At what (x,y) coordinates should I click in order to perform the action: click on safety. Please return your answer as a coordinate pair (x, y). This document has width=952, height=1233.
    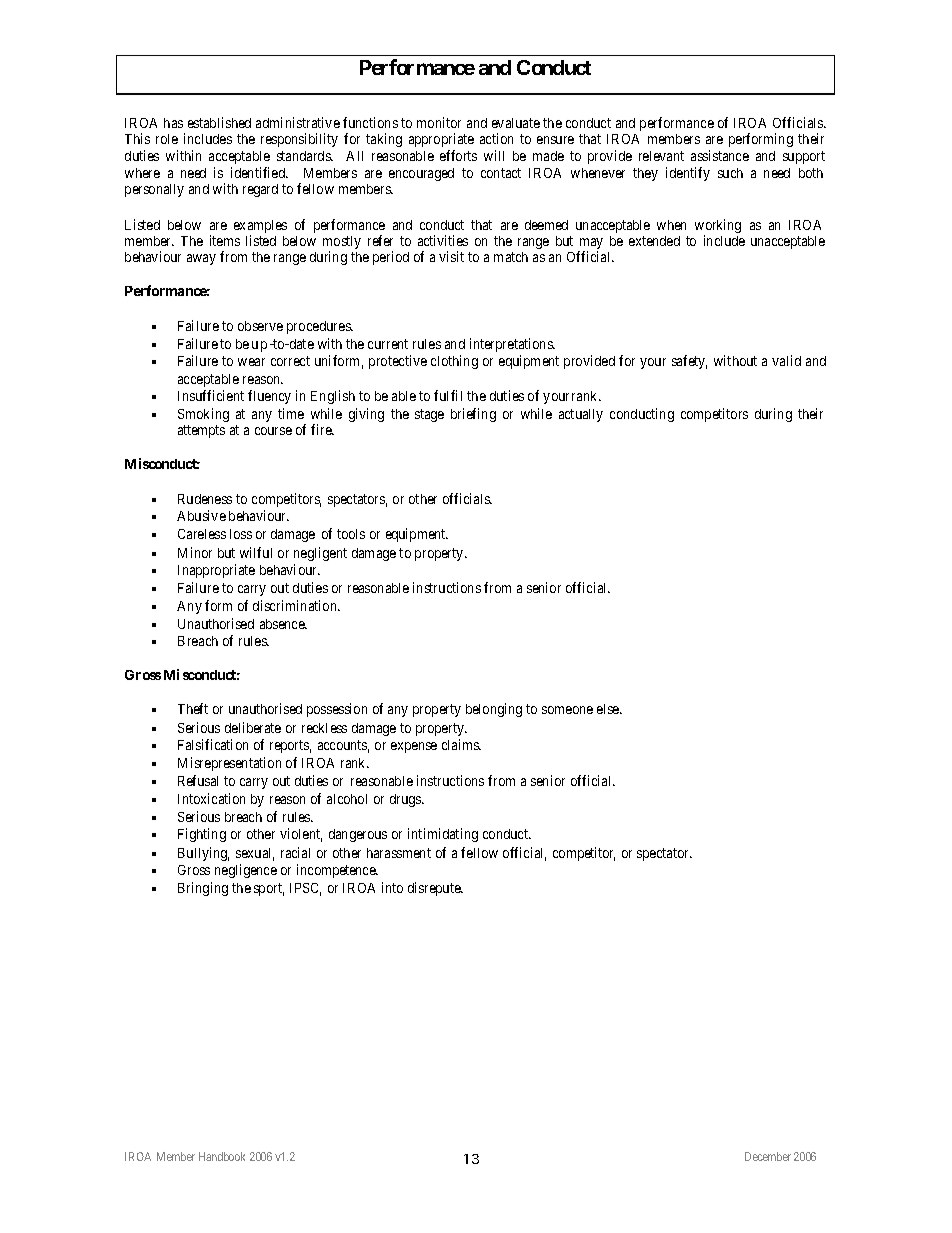
    Looking at the image, I should click on (689, 362).
